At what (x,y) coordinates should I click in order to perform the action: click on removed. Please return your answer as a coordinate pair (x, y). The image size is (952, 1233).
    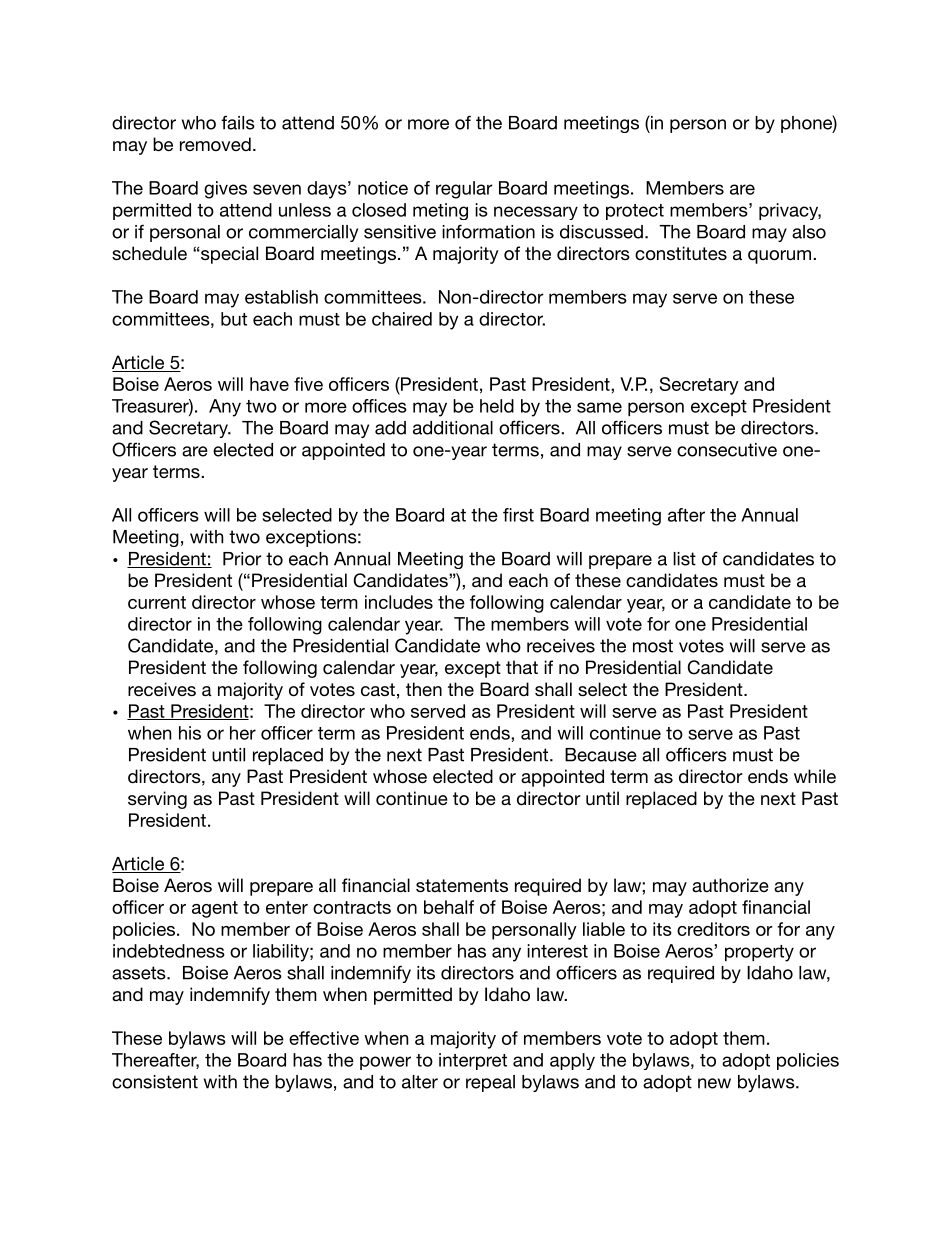
    Looking at the image, I should click on (215, 144).
